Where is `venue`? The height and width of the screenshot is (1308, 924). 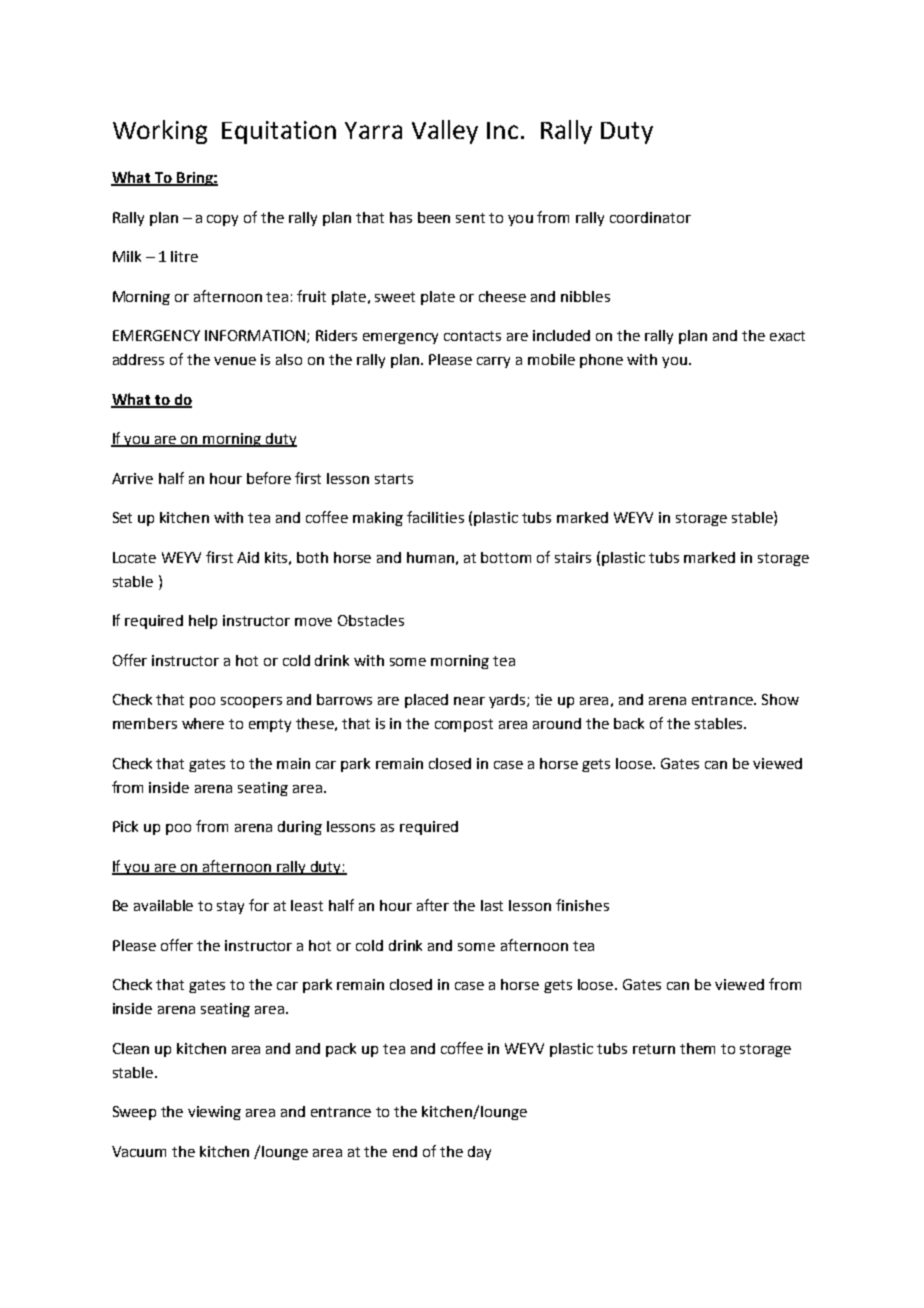 venue is located at coordinates (235, 361).
